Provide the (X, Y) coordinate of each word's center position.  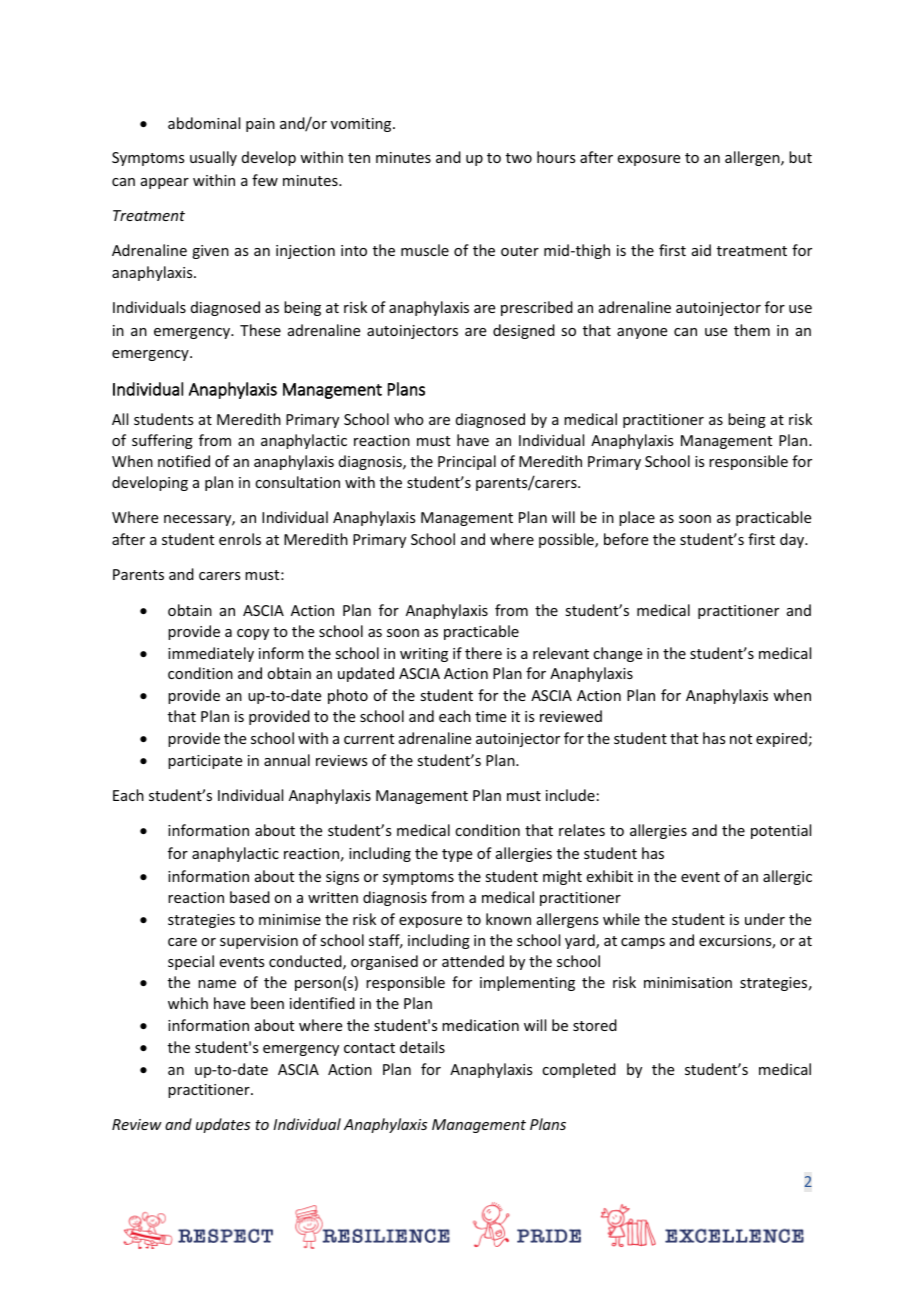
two (519, 158)
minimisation (688, 982)
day (793, 540)
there (483, 653)
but (800, 157)
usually (213, 158)
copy (253, 634)
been (267, 1003)
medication (480, 1025)
